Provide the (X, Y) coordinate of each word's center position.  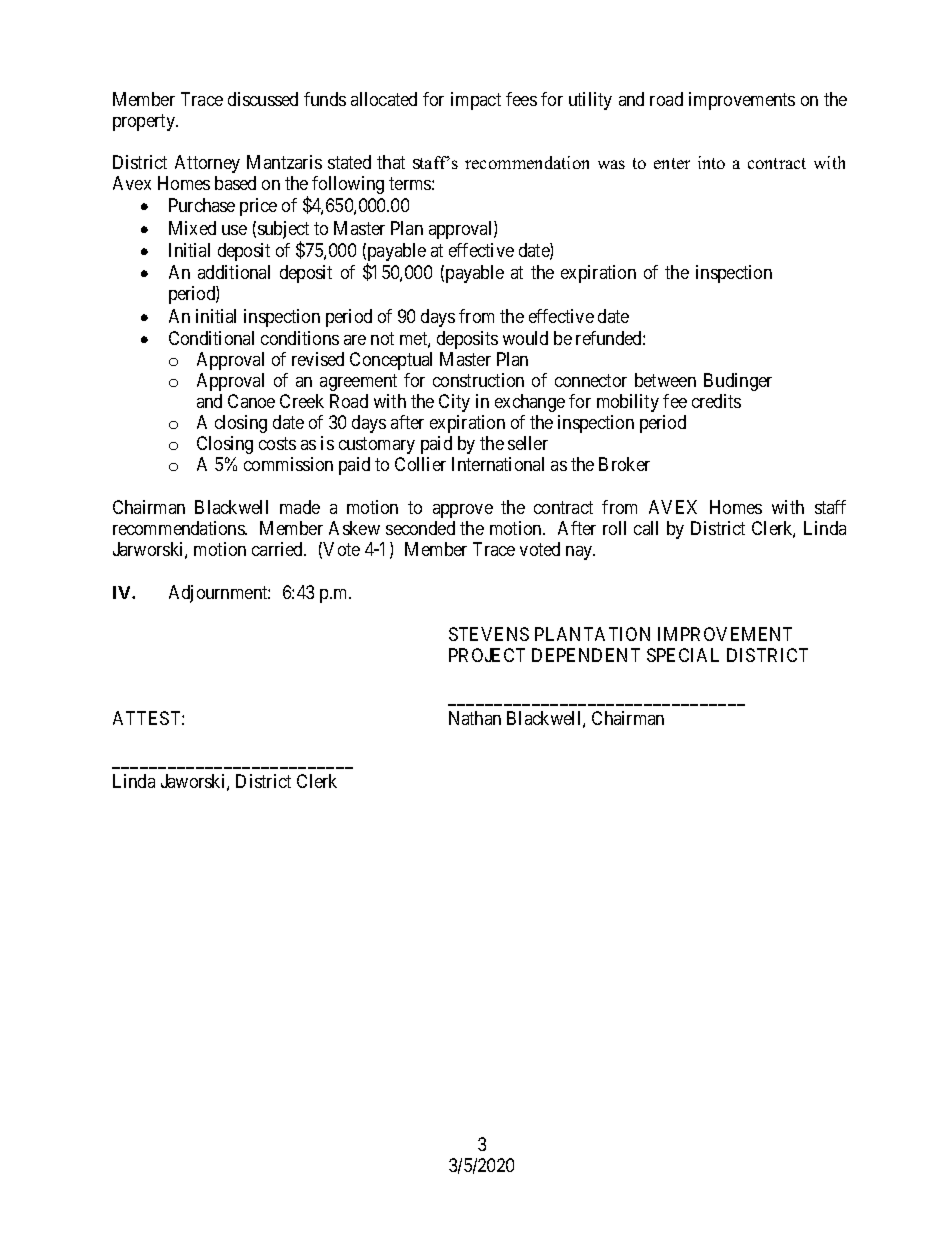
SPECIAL (683, 655)
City (454, 403)
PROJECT (487, 655)
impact (476, 101)
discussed (263, 99)
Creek (302, 401)
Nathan (475, 718)
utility (590, 101)
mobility (628, 403)
